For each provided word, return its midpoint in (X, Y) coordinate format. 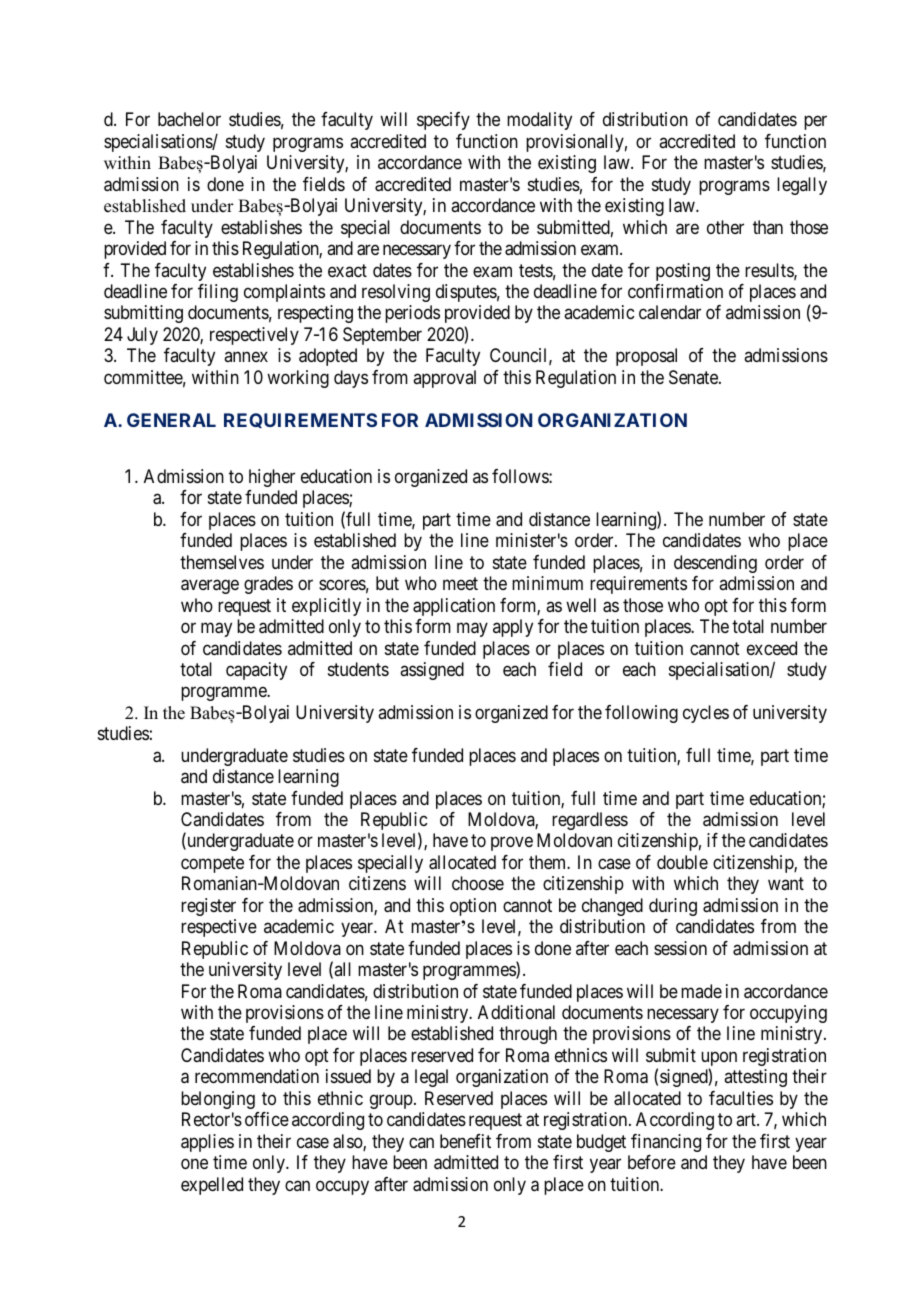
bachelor (189, 119)
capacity (256, 671)
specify (443, 121)
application (454, 607)
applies (207, 1143)
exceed (772, 648)
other (725, 227)
